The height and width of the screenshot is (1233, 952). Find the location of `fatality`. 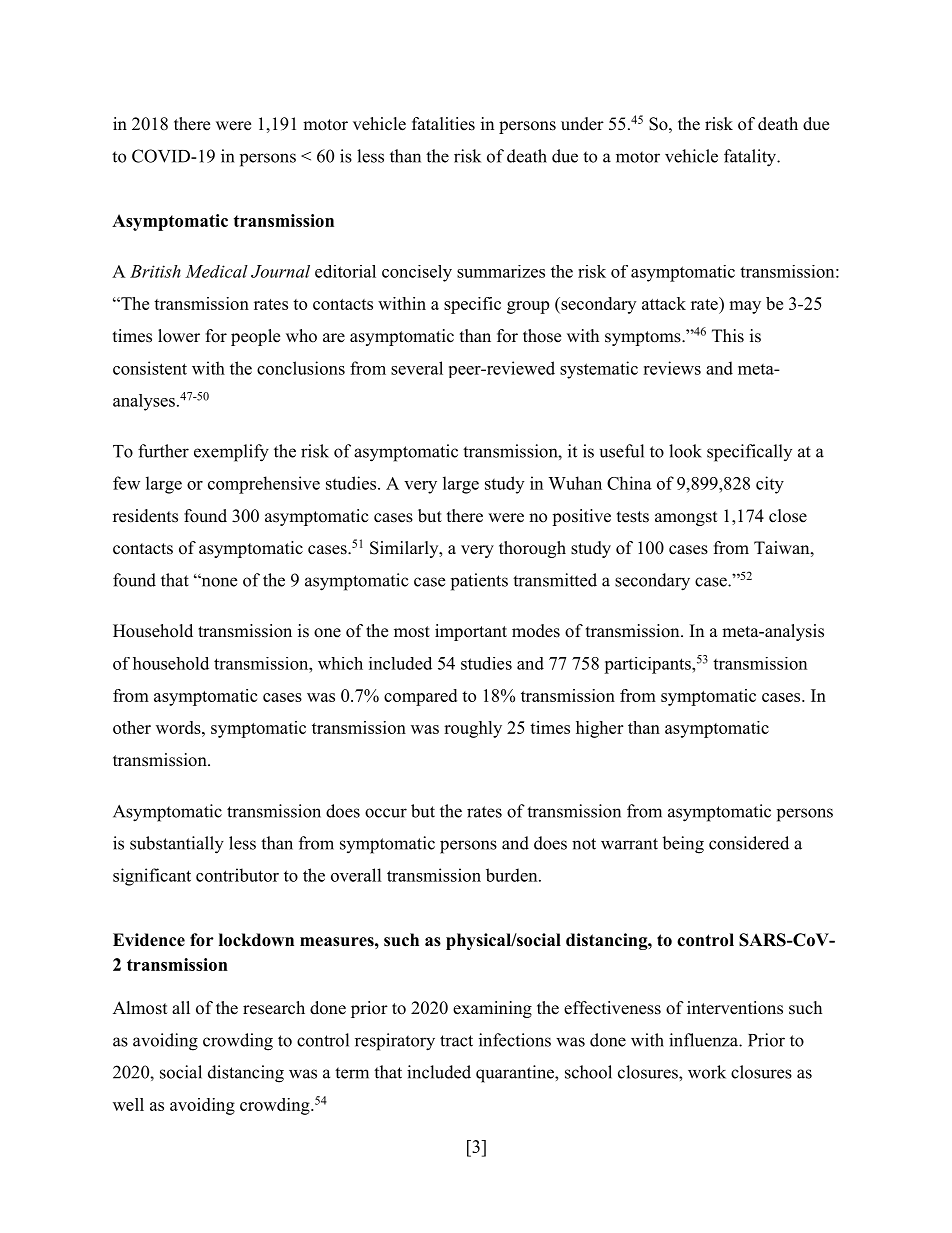

fatality is located at coordinates (751, 158).
